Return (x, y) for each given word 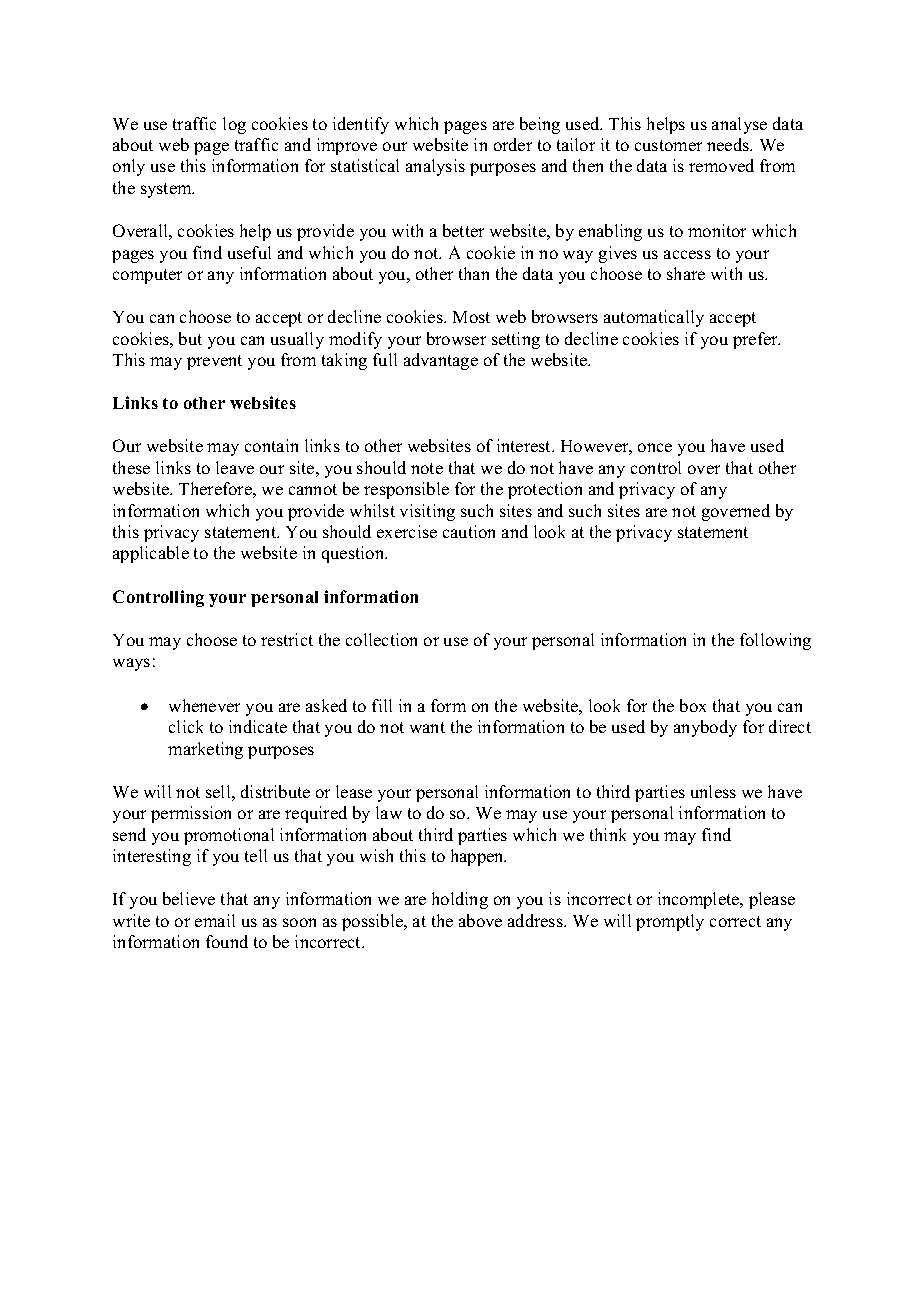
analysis (435, 167)
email (215, 920)
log (234, 125)
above (480, 920)
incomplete (700, 900)
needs (729, 144)
